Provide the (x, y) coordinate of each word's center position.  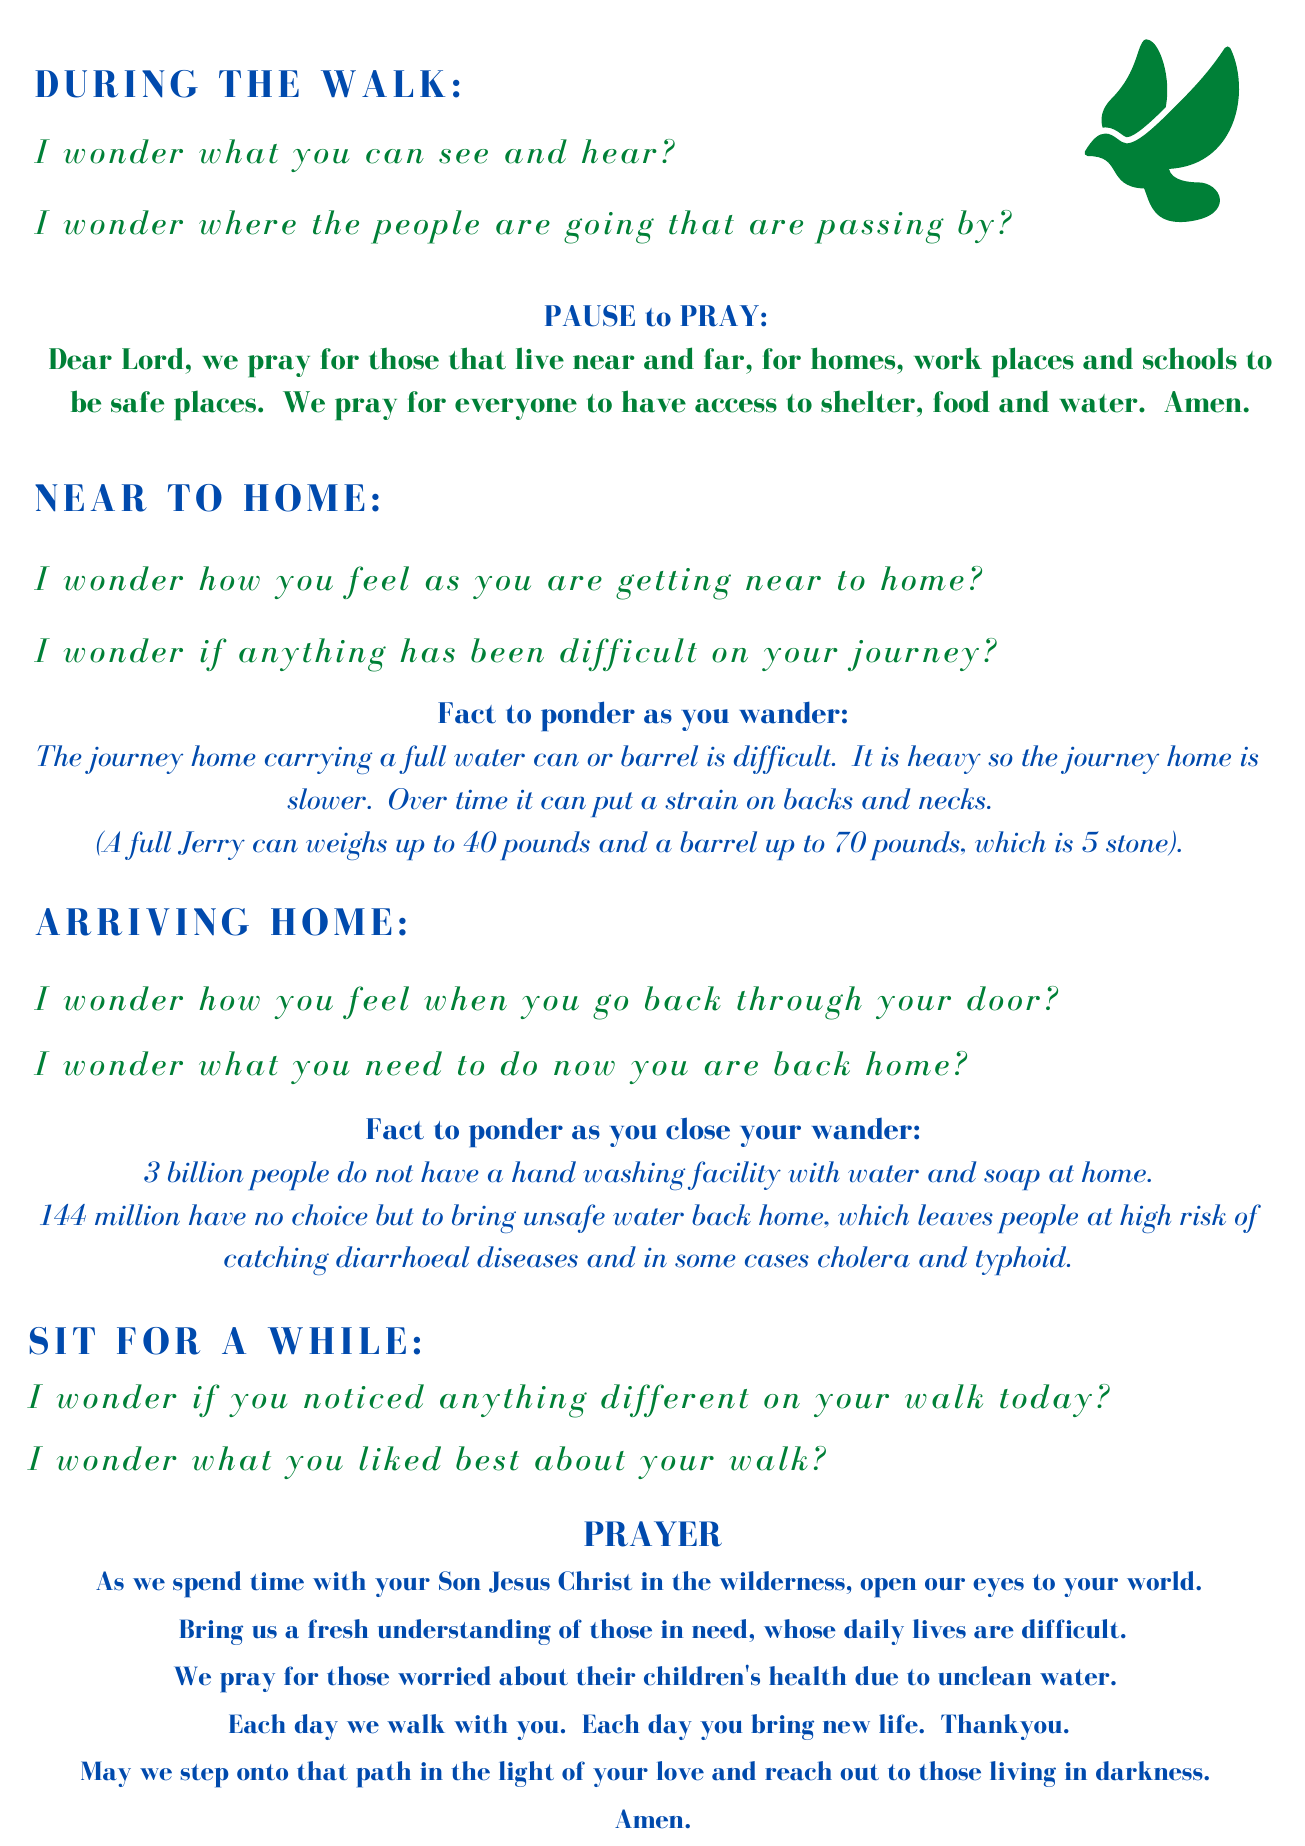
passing (879, 228)
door (1003, 998)
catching (276, 1260)
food (961, 401)
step (205, 1776)
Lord (153, 358)
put (612, 804)
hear (619, 151)
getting (673, 584)
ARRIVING (142, 922)
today (1046, 1400)
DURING (116, 84)
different (675, 1400)
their (605, 1676)
